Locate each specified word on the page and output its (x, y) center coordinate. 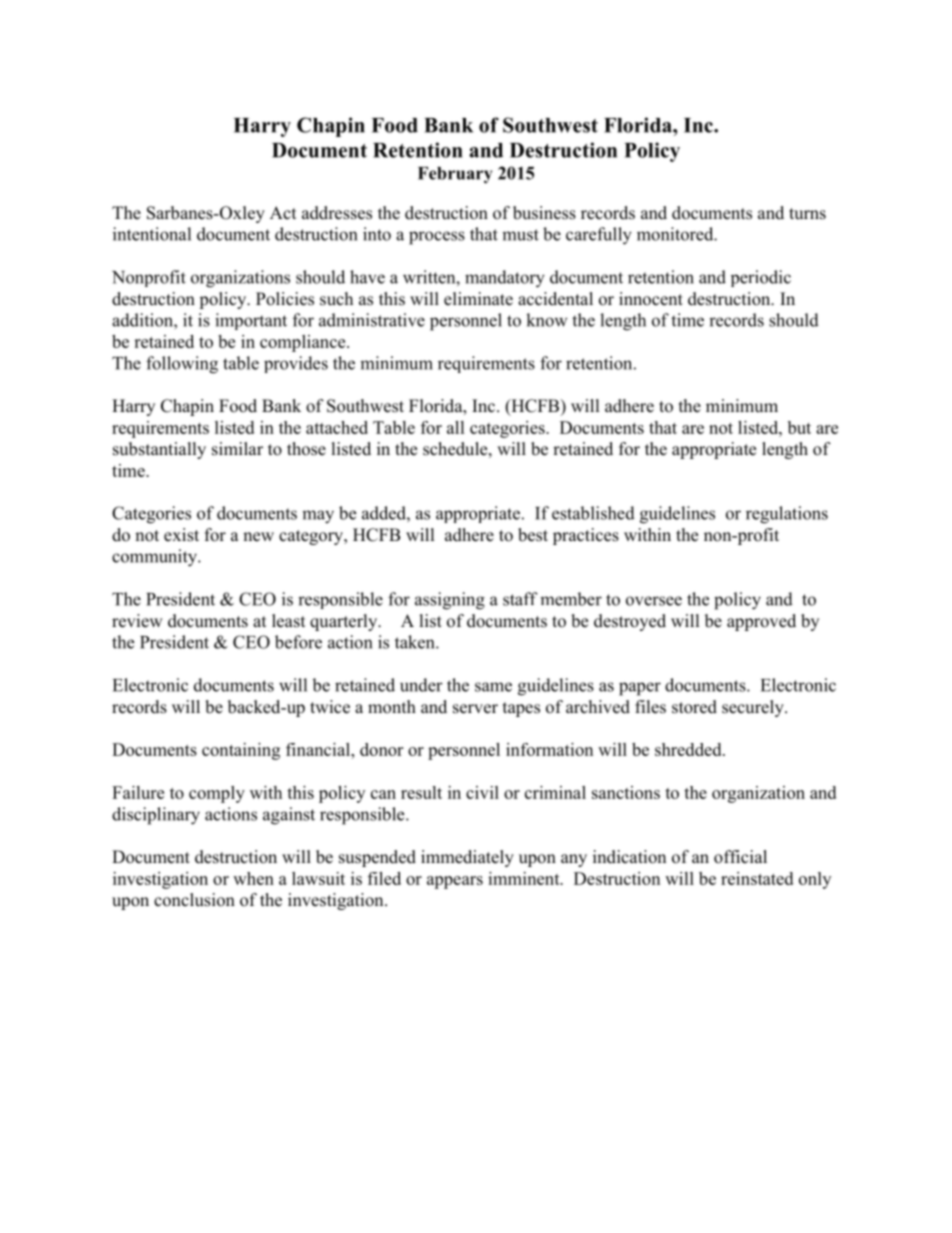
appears (455, 882)
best (533, 535)
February (455, 175)
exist (181, 535)
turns (807, 214)
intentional (152, 234)
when (253, 878)
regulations (787, 515)
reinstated (757, 878)
